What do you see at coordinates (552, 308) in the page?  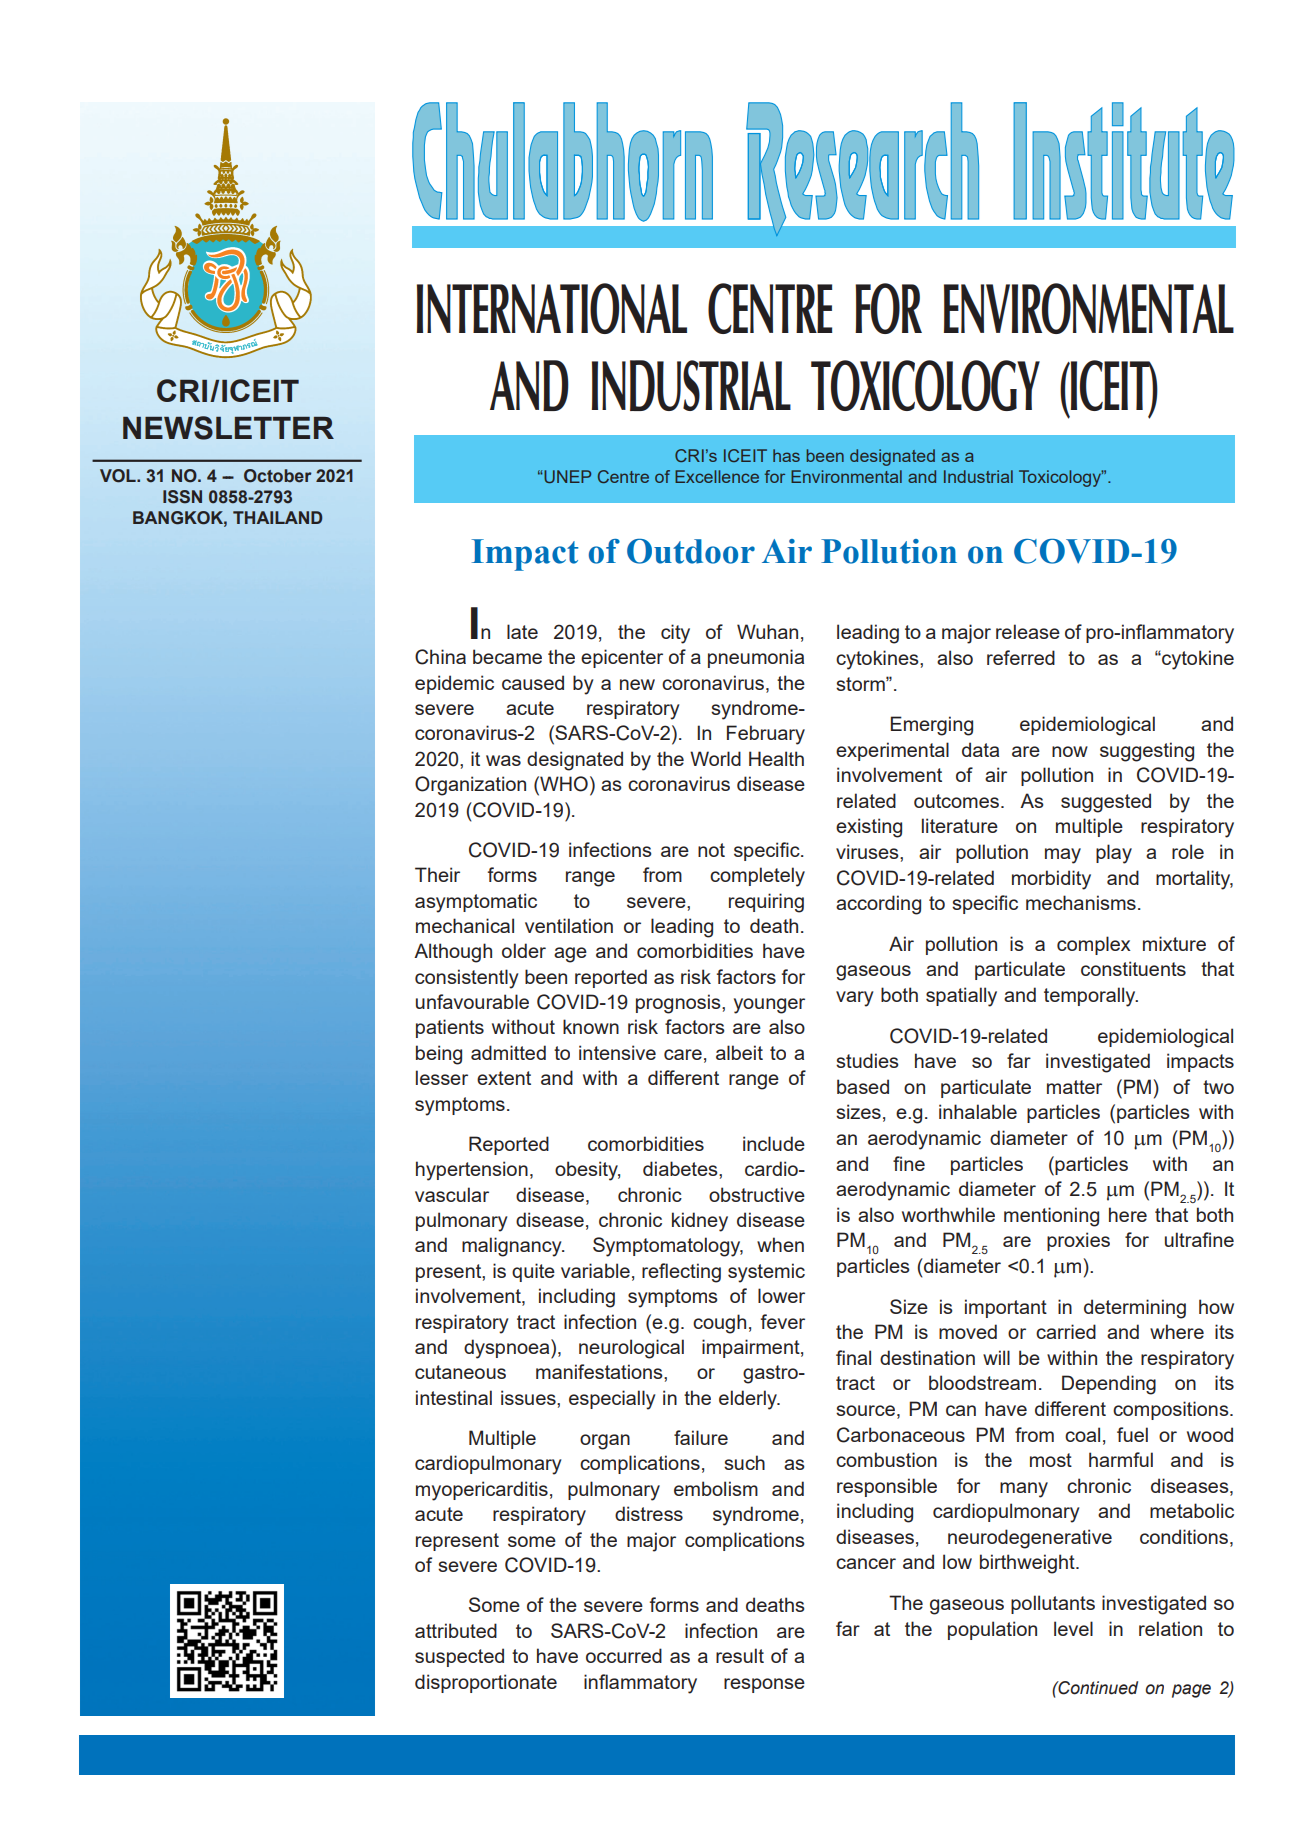 I see `INTERNATIONAL` at bounding box center [552, 308].
